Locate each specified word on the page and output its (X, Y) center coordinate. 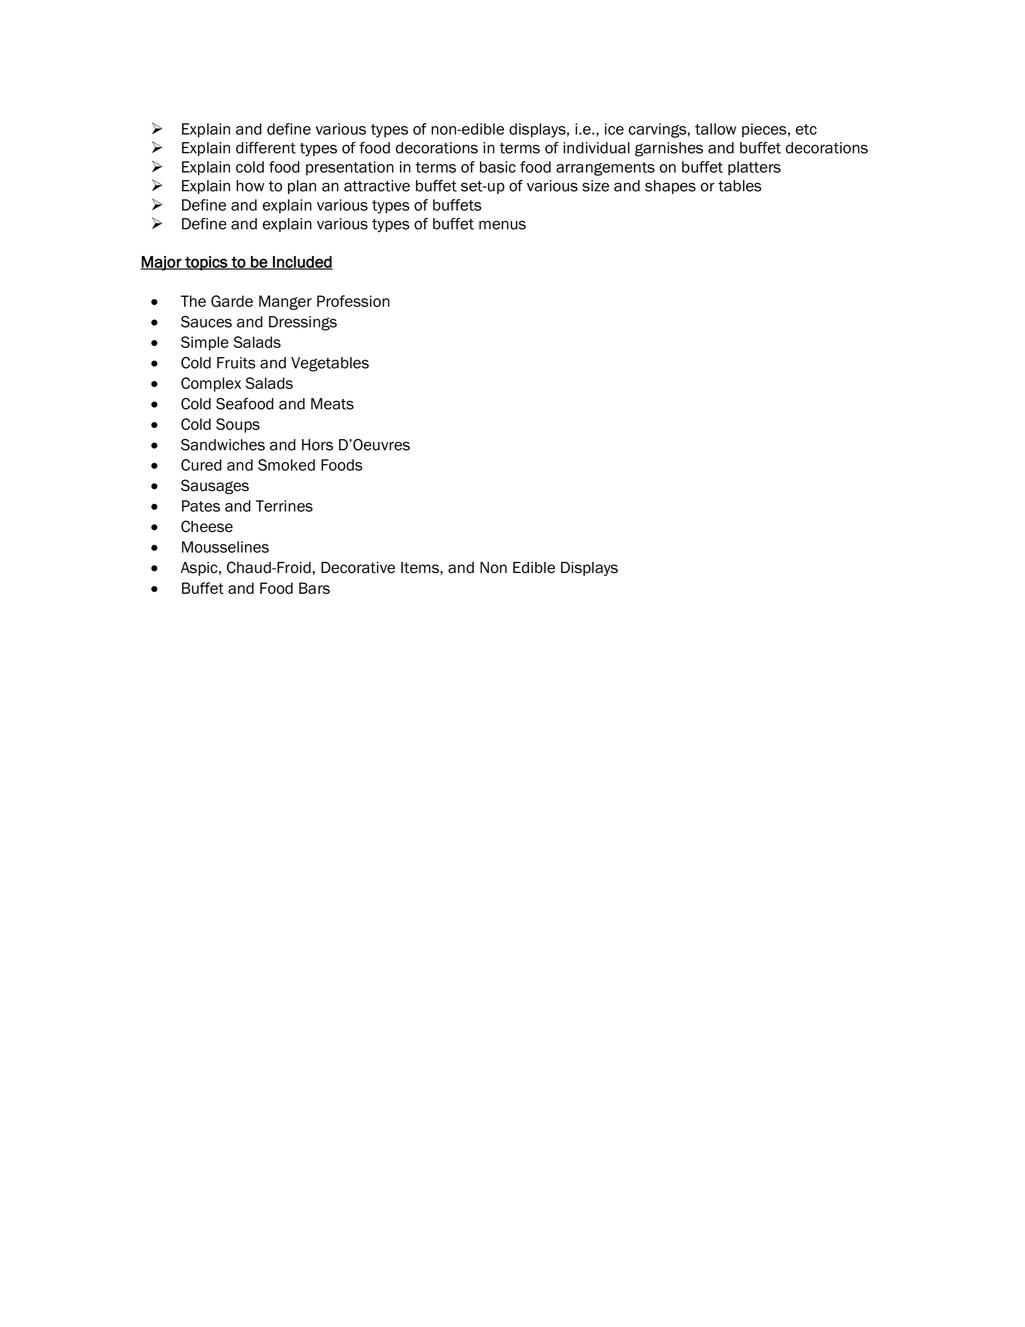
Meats (332, 404)
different (266, 148)
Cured (201, 465)
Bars (314, 588)
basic (498, 167)
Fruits (236, 363)
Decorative (358, 568)
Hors (317, 445)
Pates (201, 506)
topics (206, 263)
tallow (715, 129)
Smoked (286, 465)
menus (502, 225)
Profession (353, 301)
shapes (670, 187)
